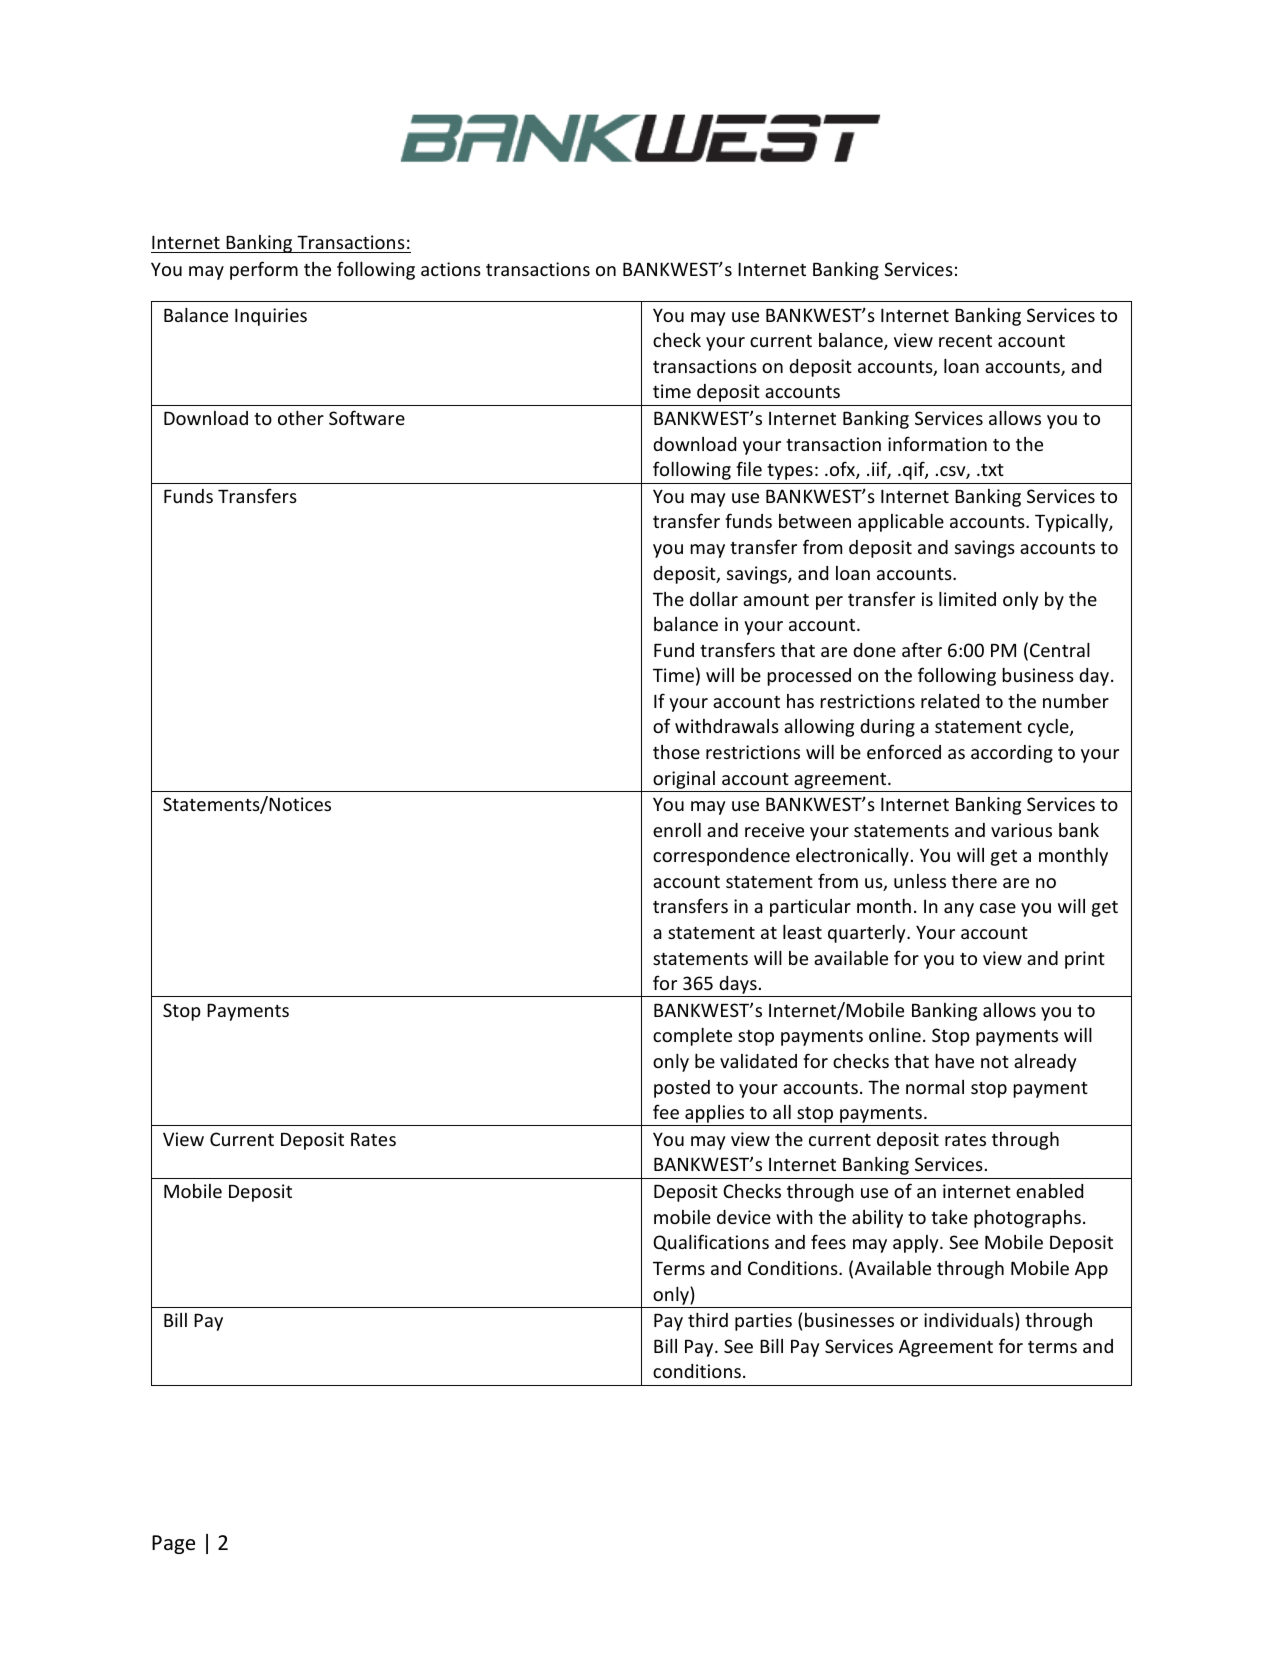 The height and width of the screenshot is (1660, 1283). I want to click on enroll, so click(677, 830).
